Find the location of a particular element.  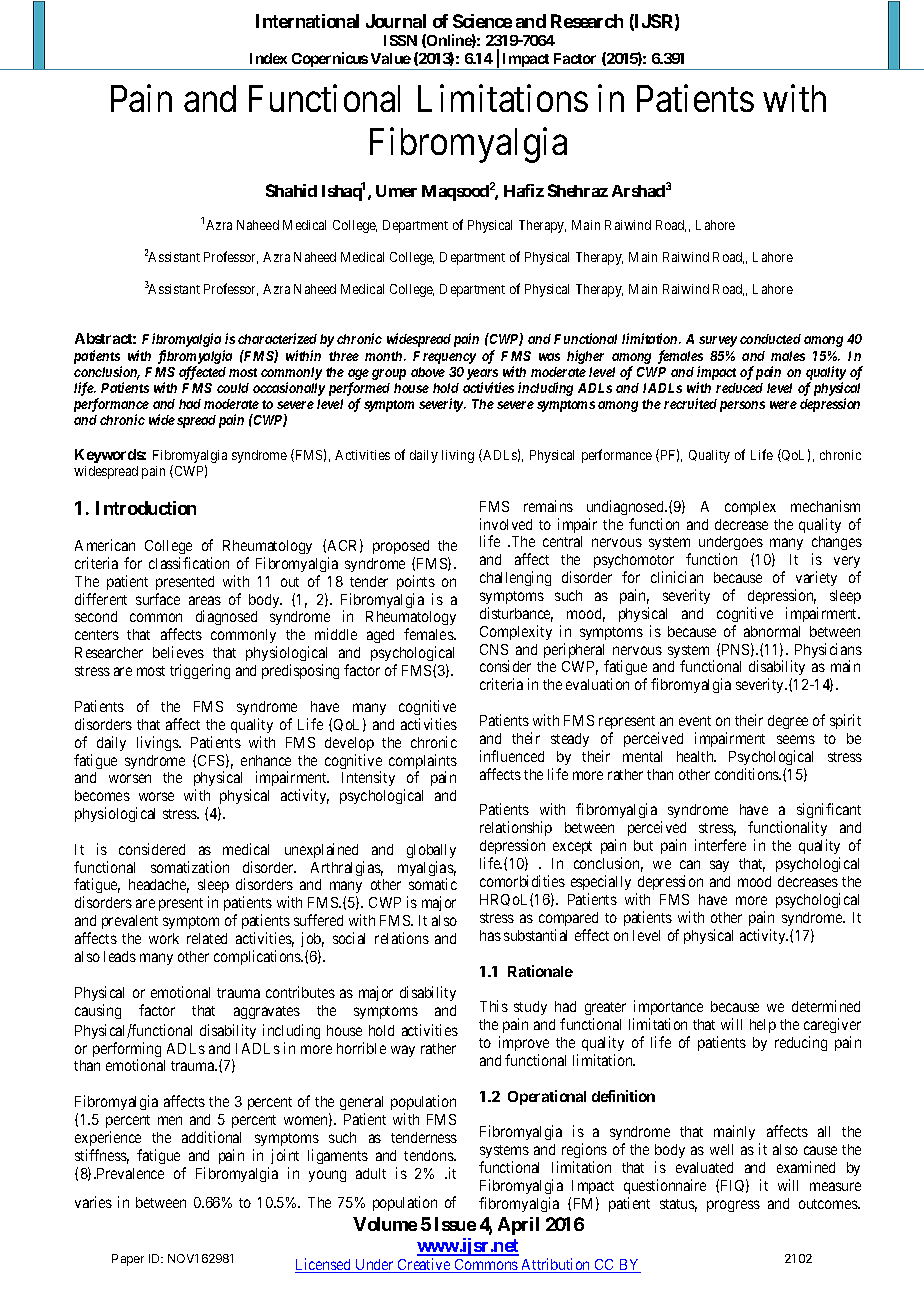

somatization is located at coordinates (190, 867).
